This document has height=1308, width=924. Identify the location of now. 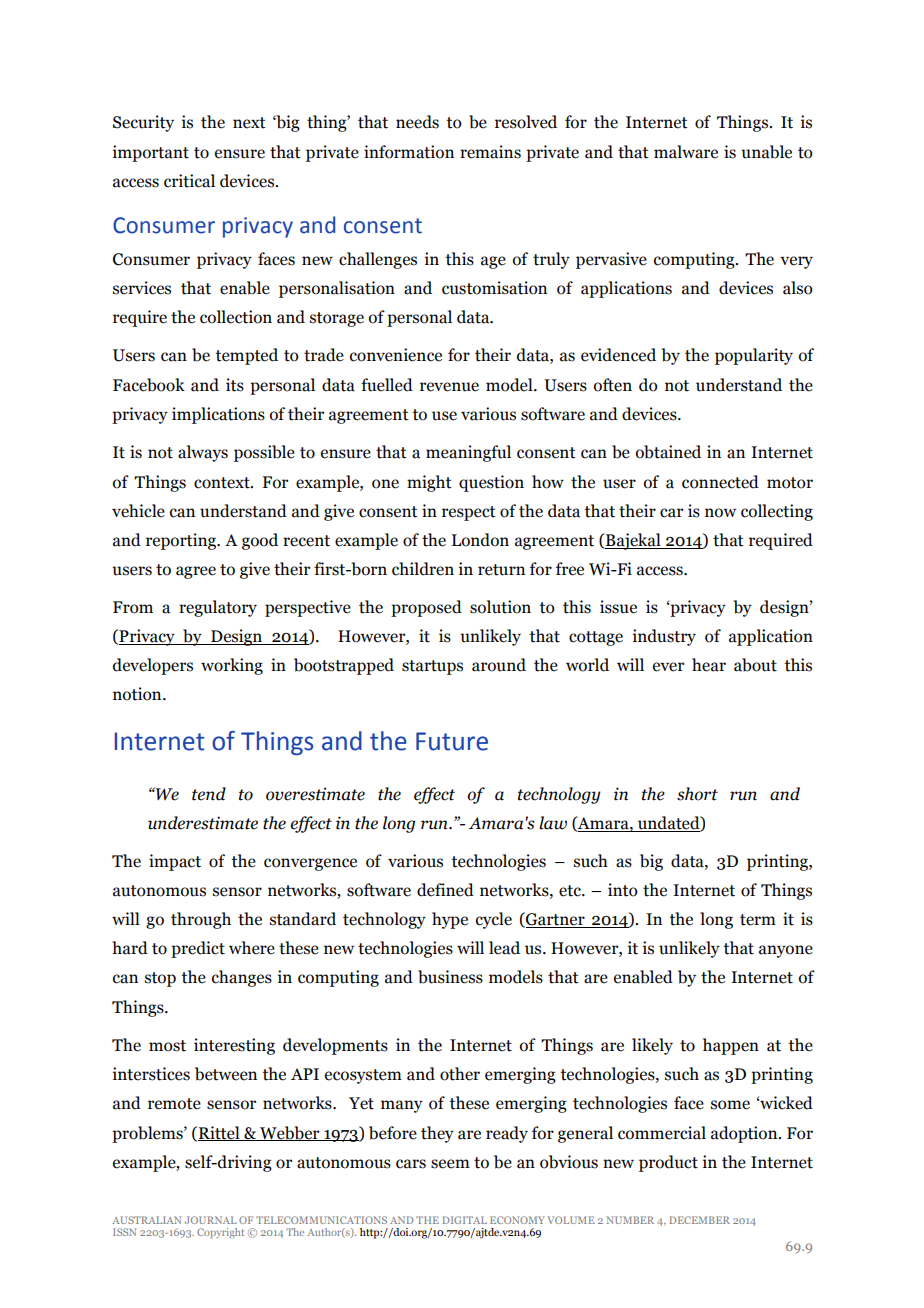
(720, 513).
